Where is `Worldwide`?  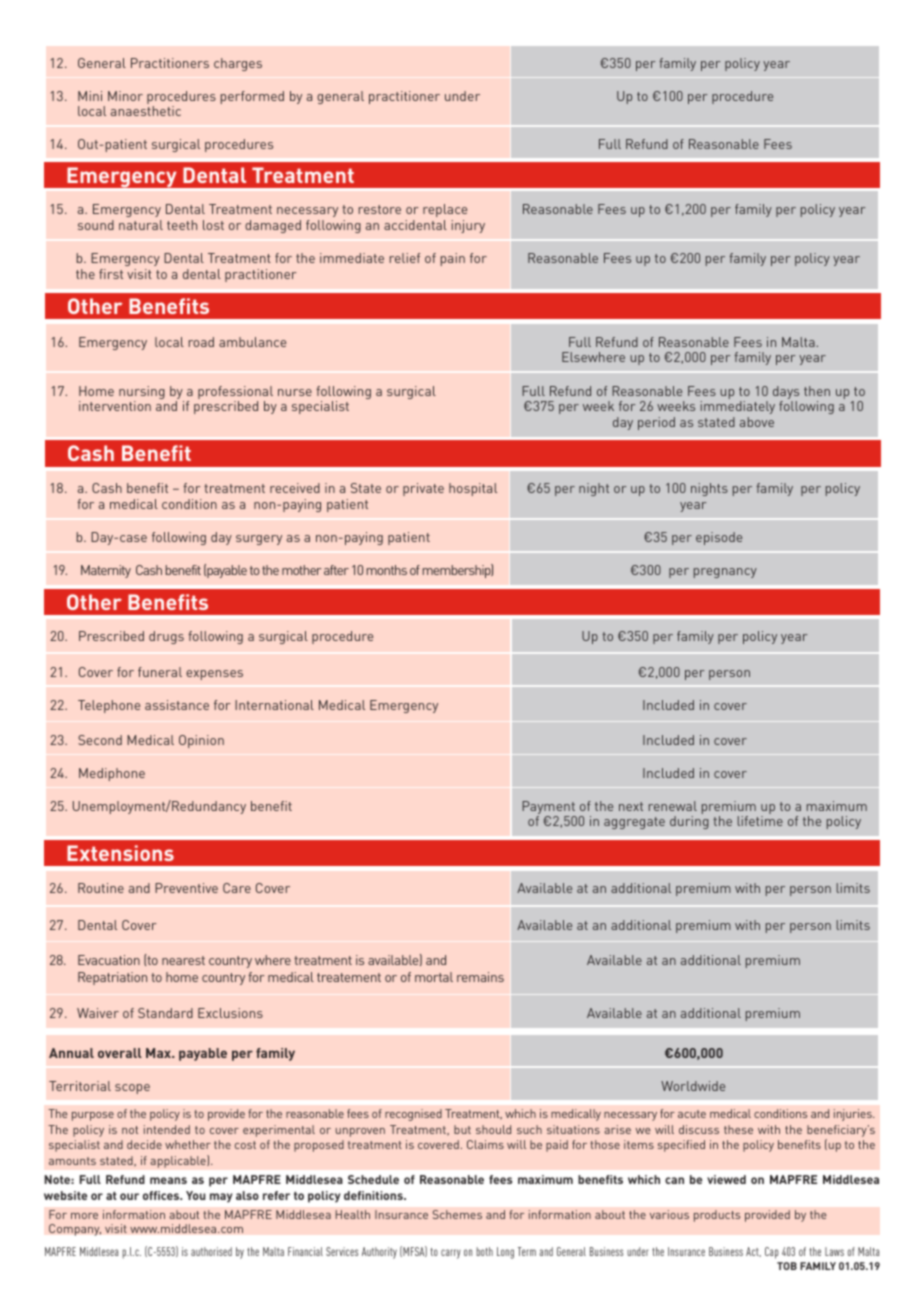
Worldwide is located at coordinates (693, 1086).
